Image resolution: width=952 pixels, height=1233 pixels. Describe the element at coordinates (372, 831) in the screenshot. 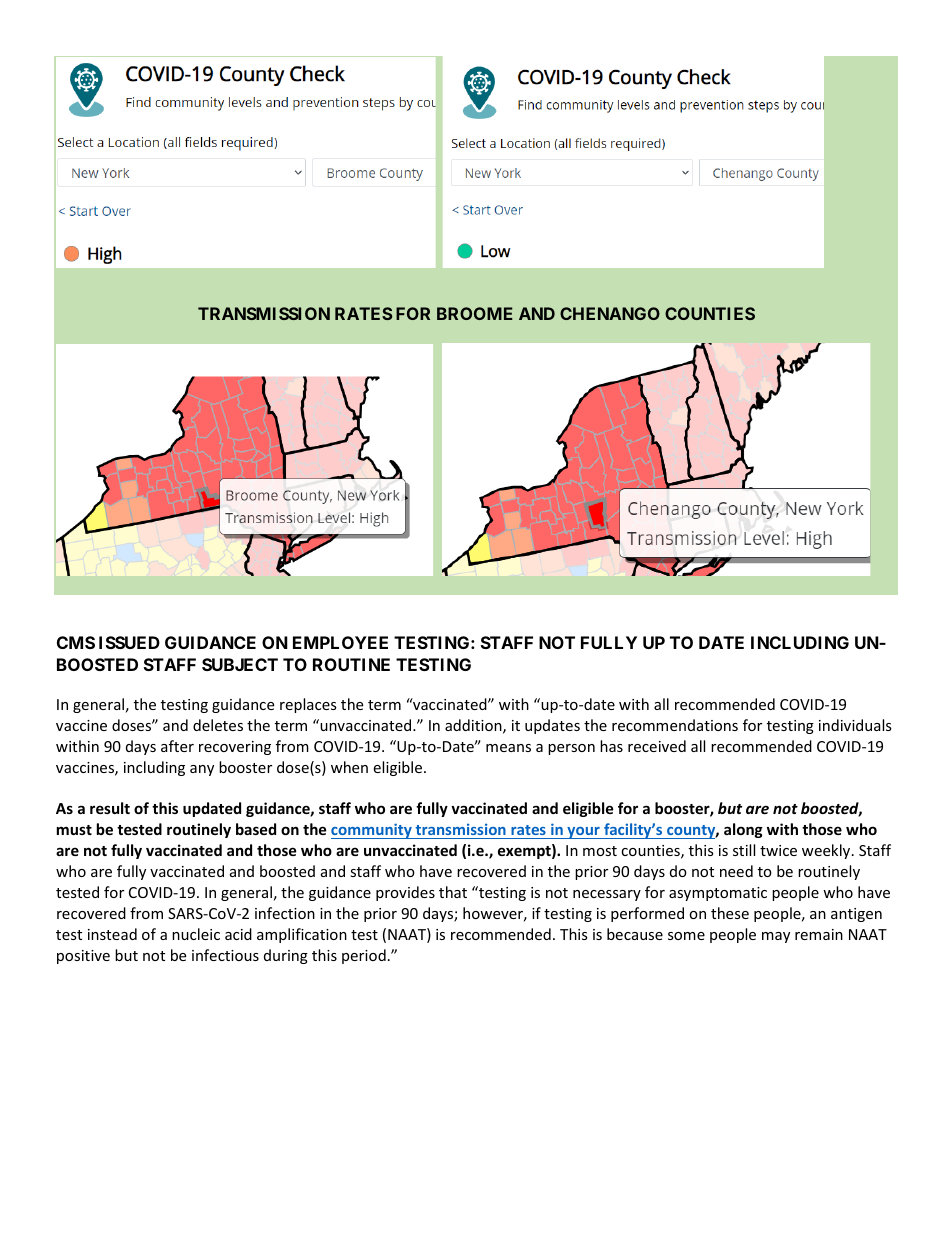

I see `community` at that location.
